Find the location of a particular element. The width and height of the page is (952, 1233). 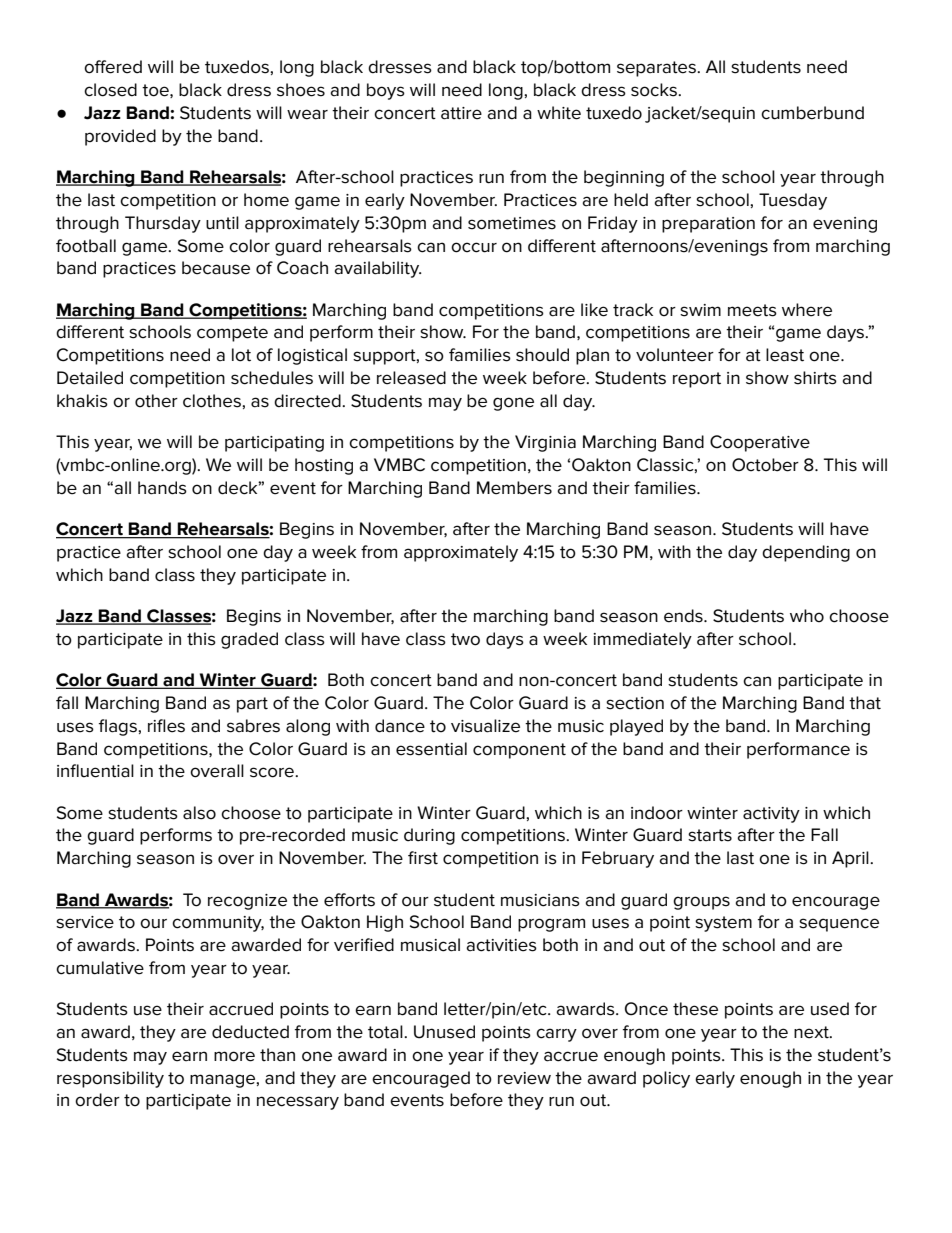

more is located at coordinates (234, 1056).
